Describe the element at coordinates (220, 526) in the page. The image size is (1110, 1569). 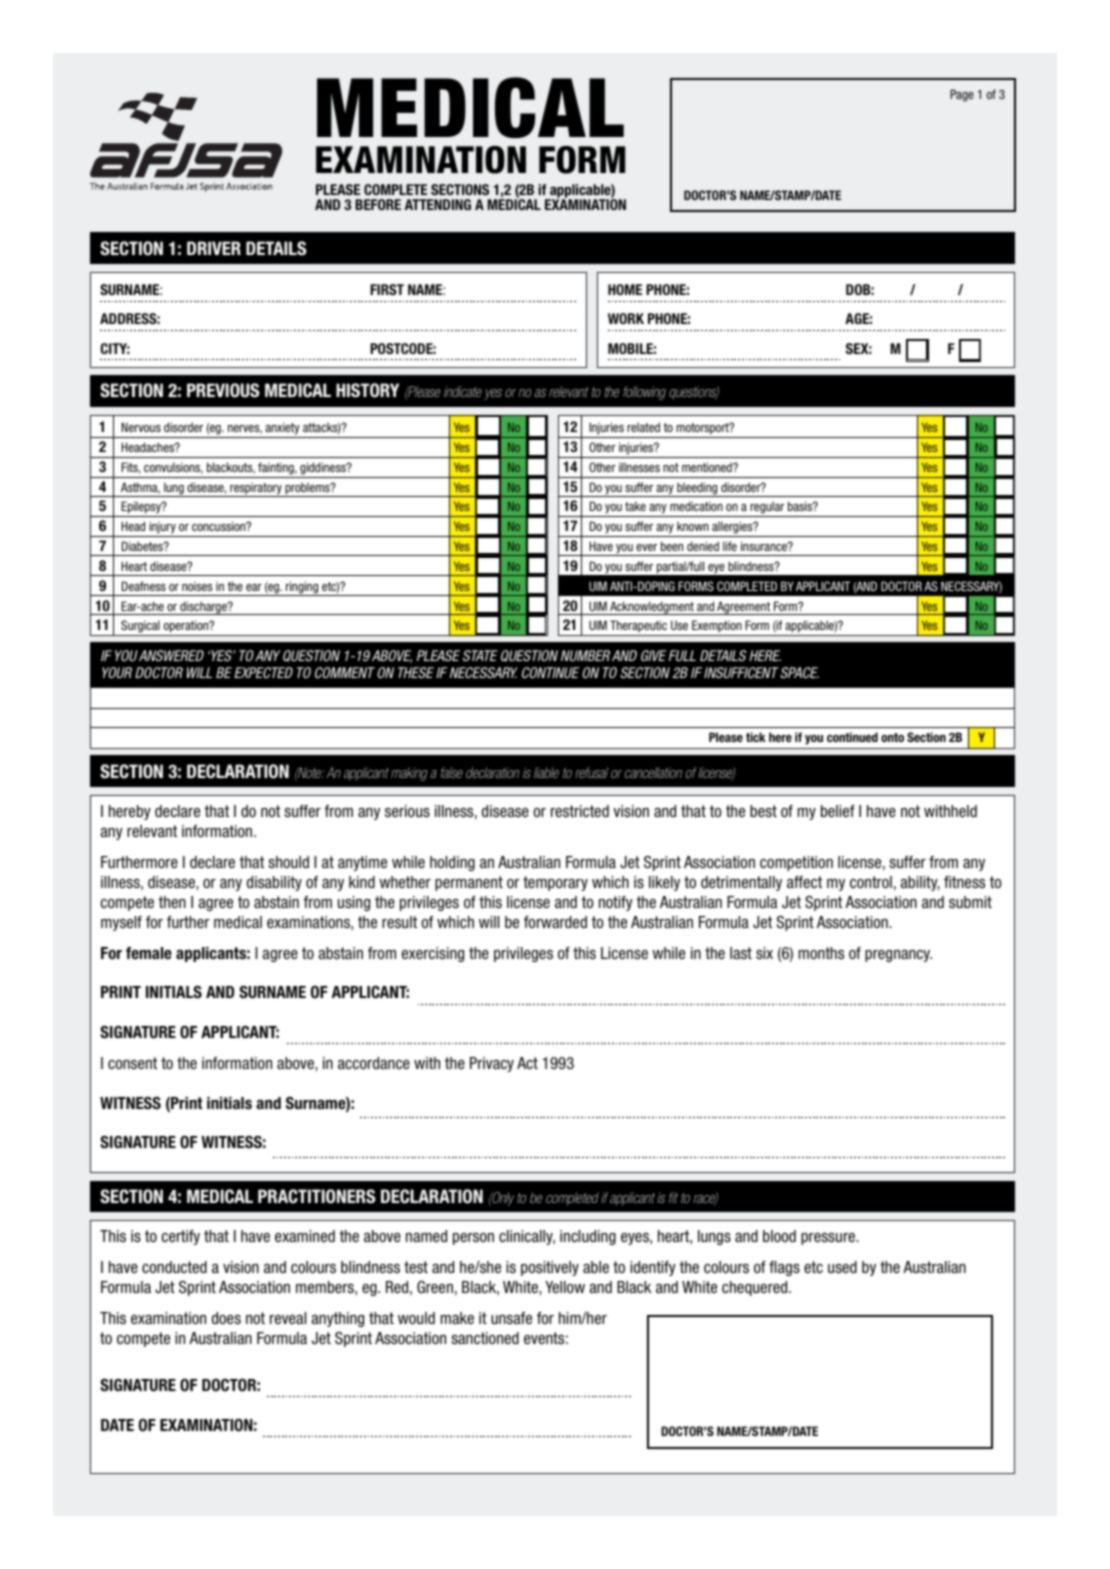
I see `concussion` at that location.
